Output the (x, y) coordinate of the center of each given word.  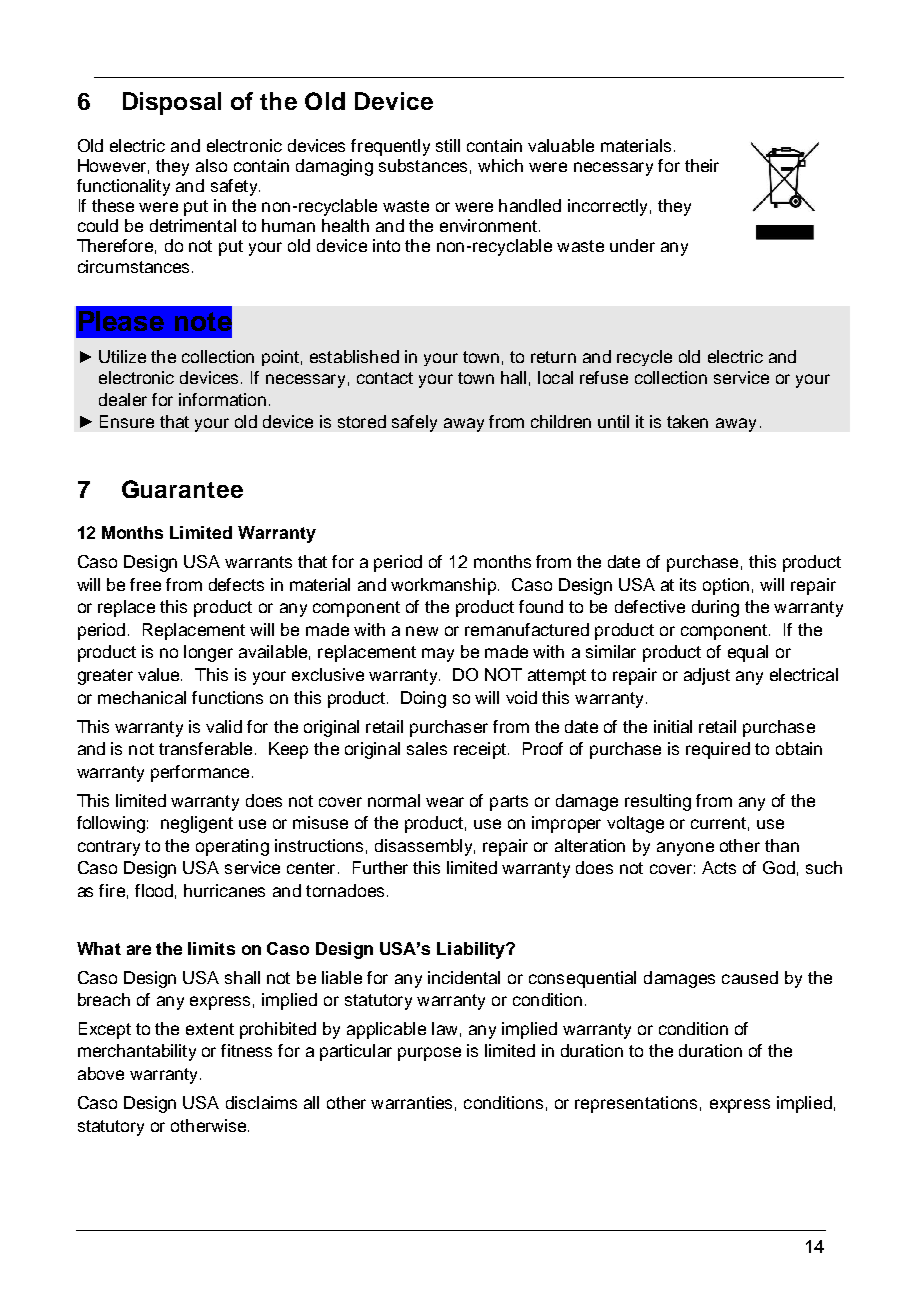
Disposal (172, 103)
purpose (429, 1054)
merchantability (137, 1052)
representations (636, 1104)
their (702, 165)
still (448, 145)
